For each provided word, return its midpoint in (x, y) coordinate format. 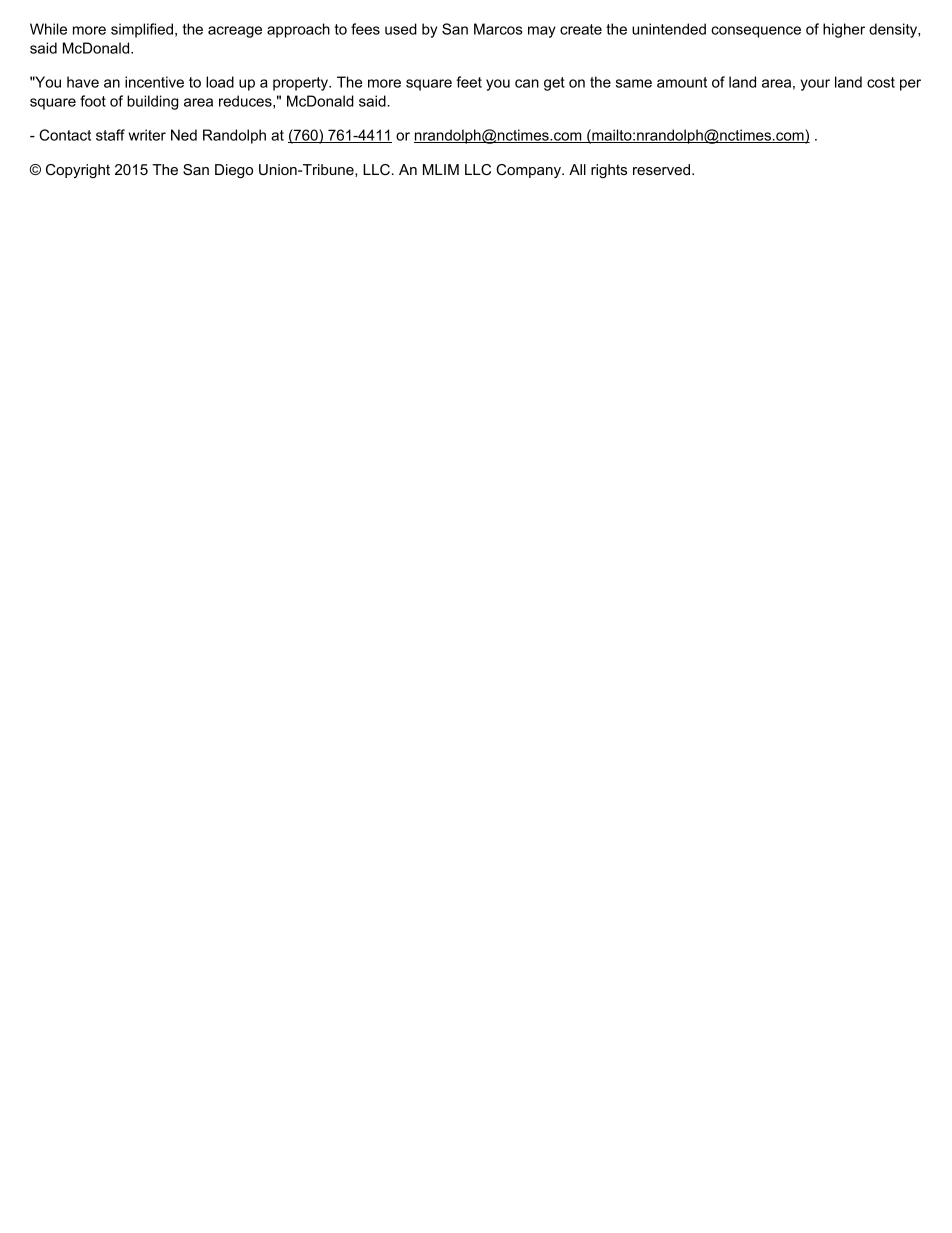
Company (529, 171)
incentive (154, 82)
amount (682, 82)
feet (469, 82)
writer (147, 135)
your (815, 85)
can (527, 83)
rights (609, 171)
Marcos (498, 29)
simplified (142, 30)
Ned (184, 135)
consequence (756, 32)
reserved (663, 169)
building (152, 102)
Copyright (78, 171)
